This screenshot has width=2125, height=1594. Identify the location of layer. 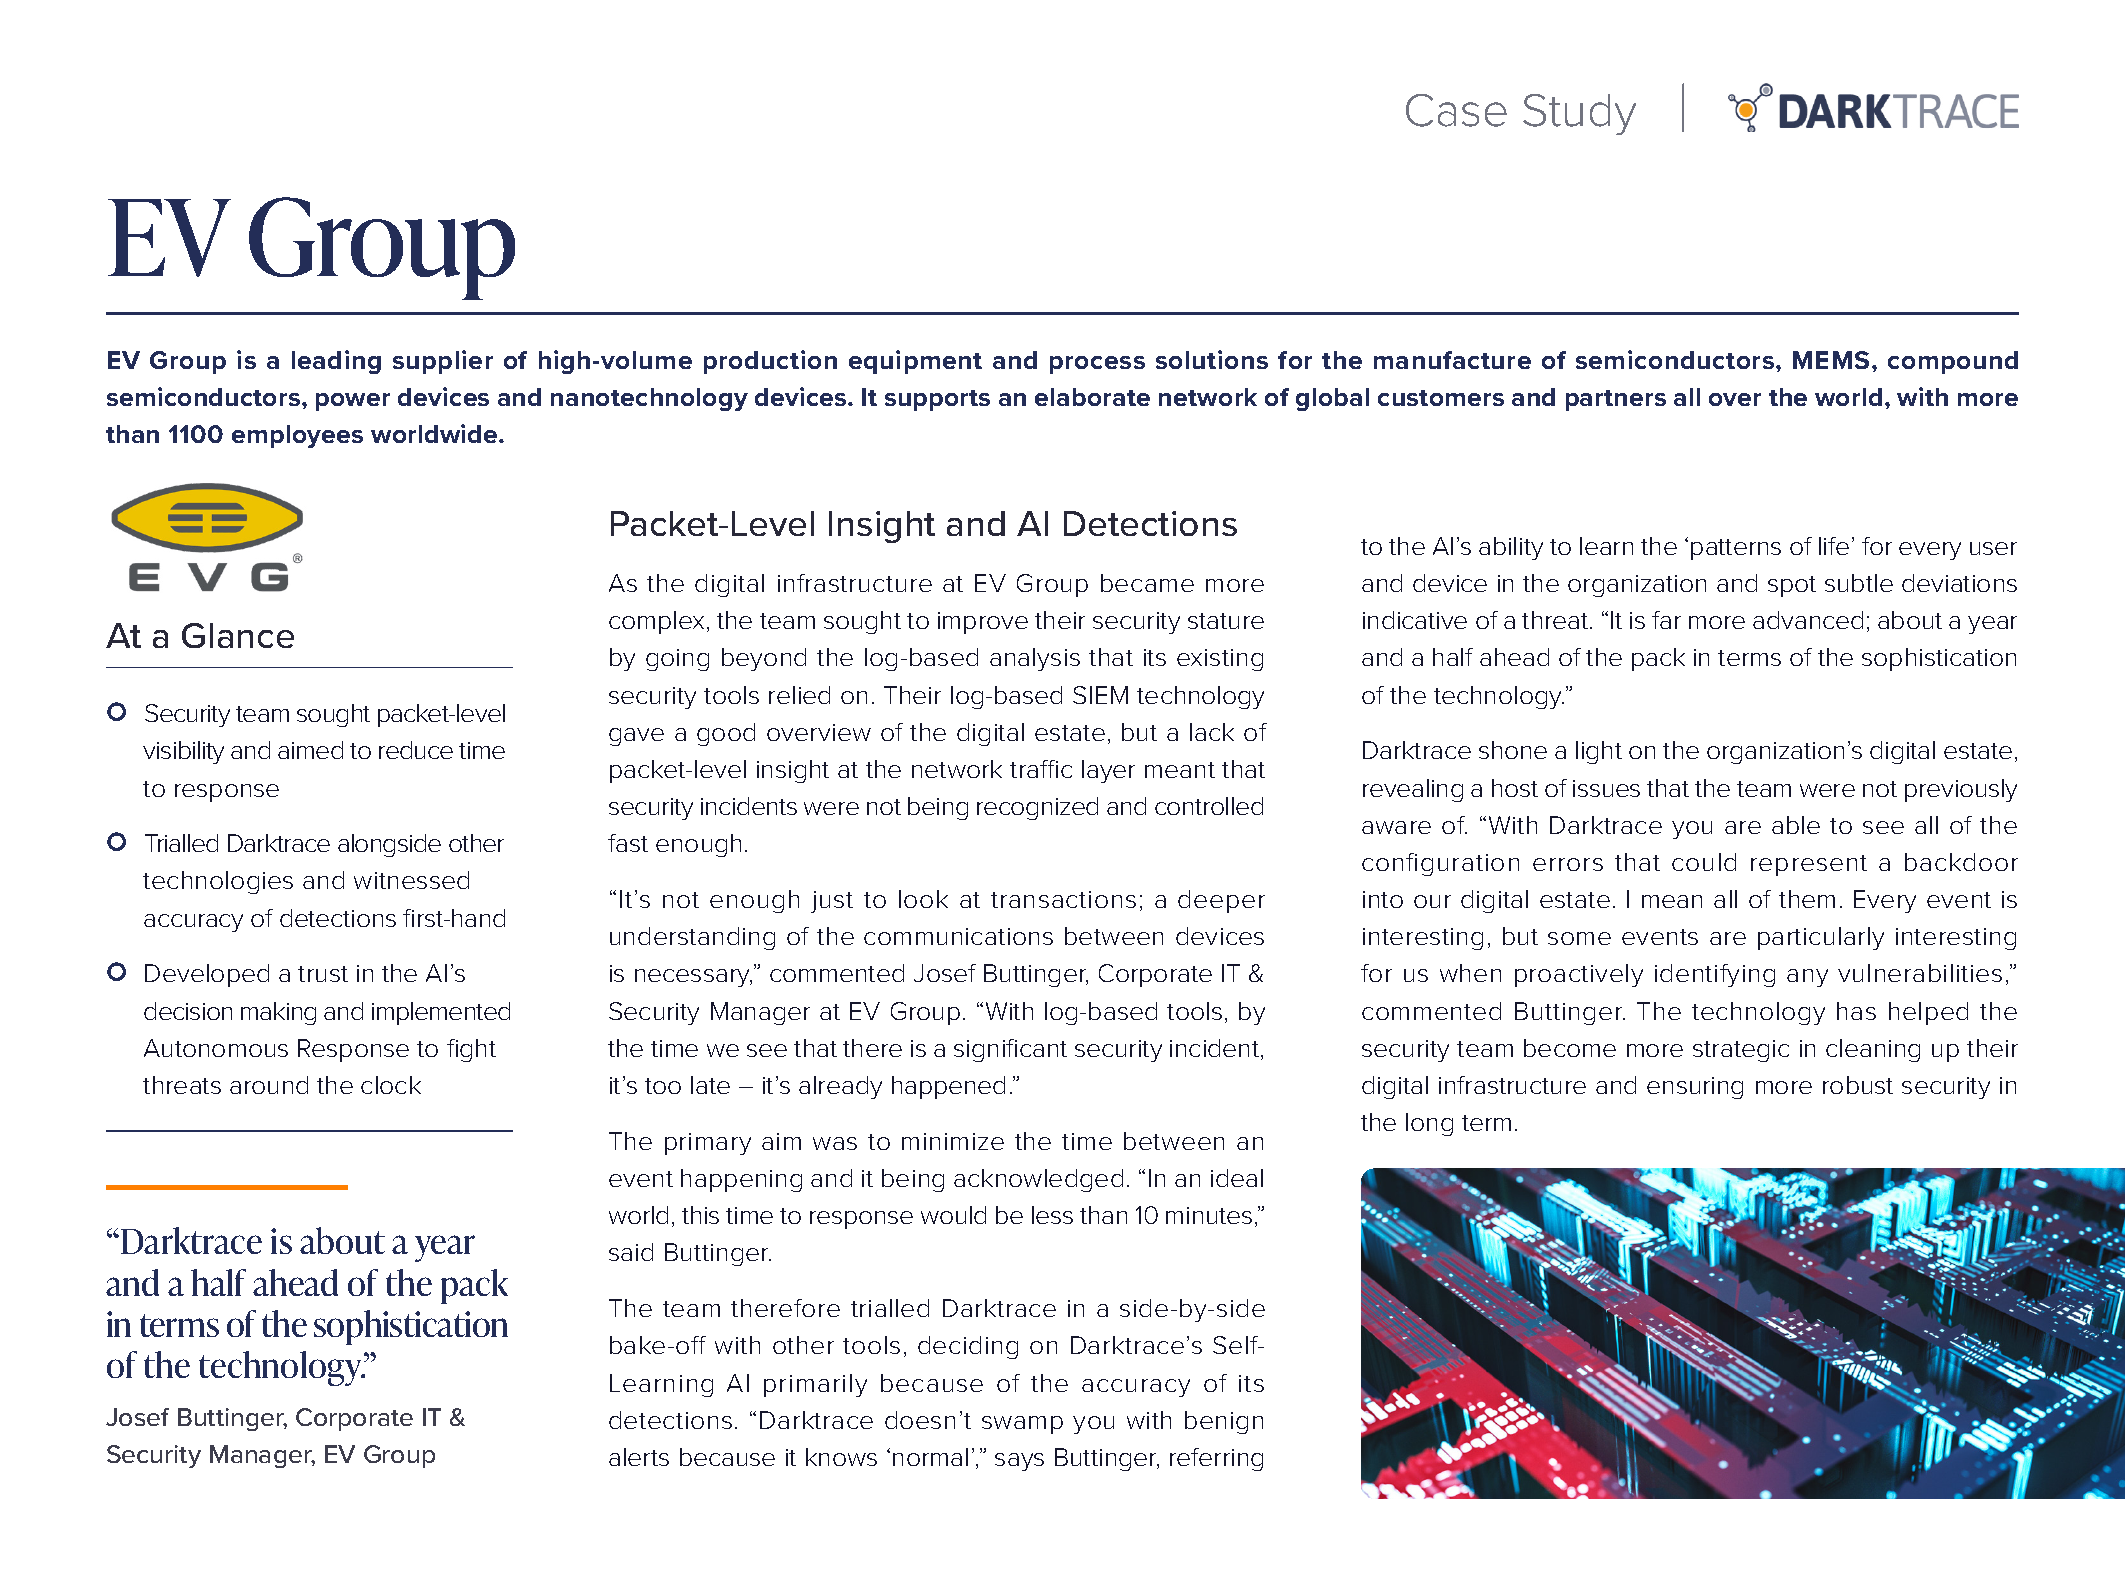
(1108, 771).
